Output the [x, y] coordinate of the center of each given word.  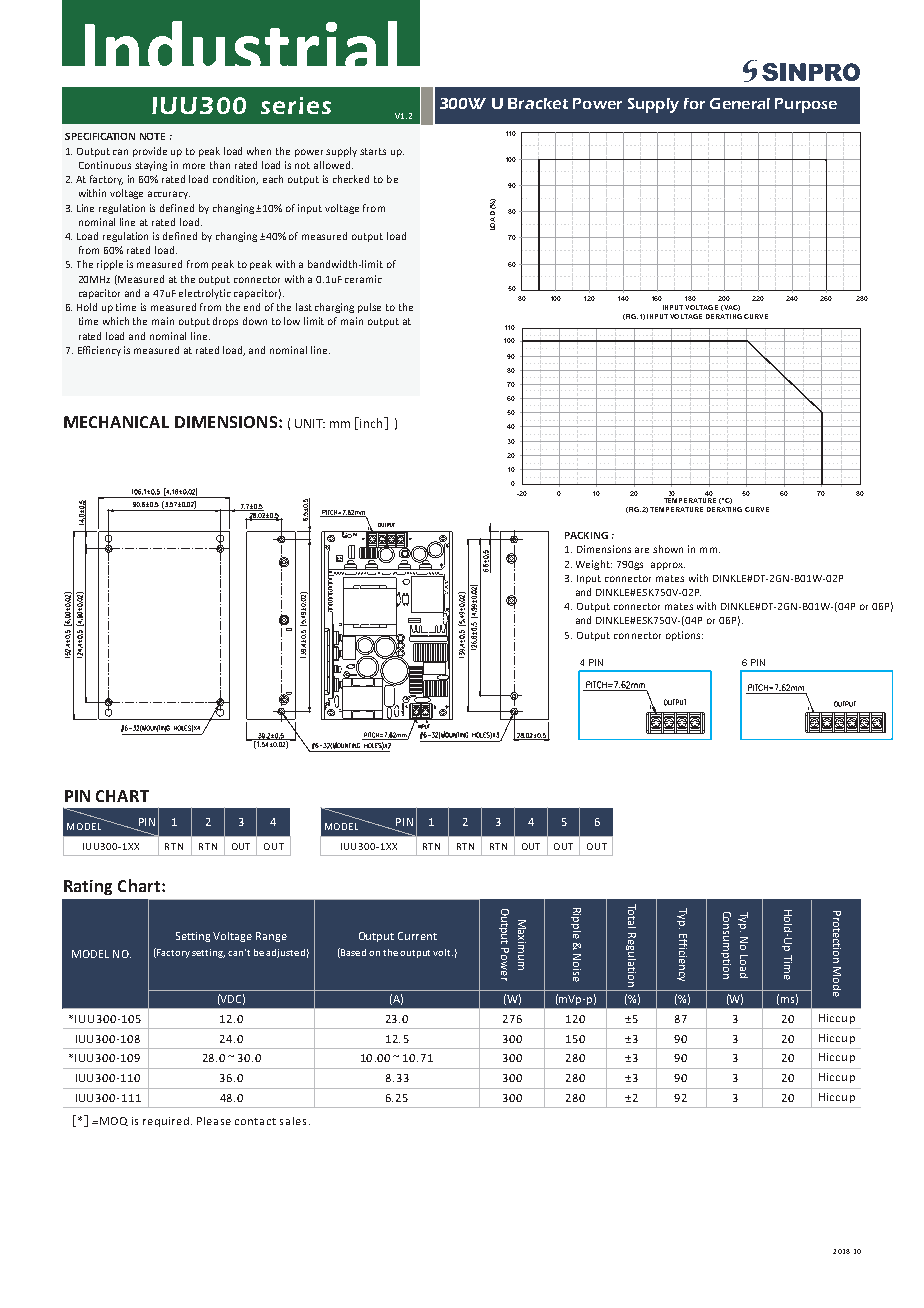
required [167, 1122]
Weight [594, 565]
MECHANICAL [116, 422]
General [740, 103]
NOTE [152, 136]
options [684, 636]
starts [373, 151]
